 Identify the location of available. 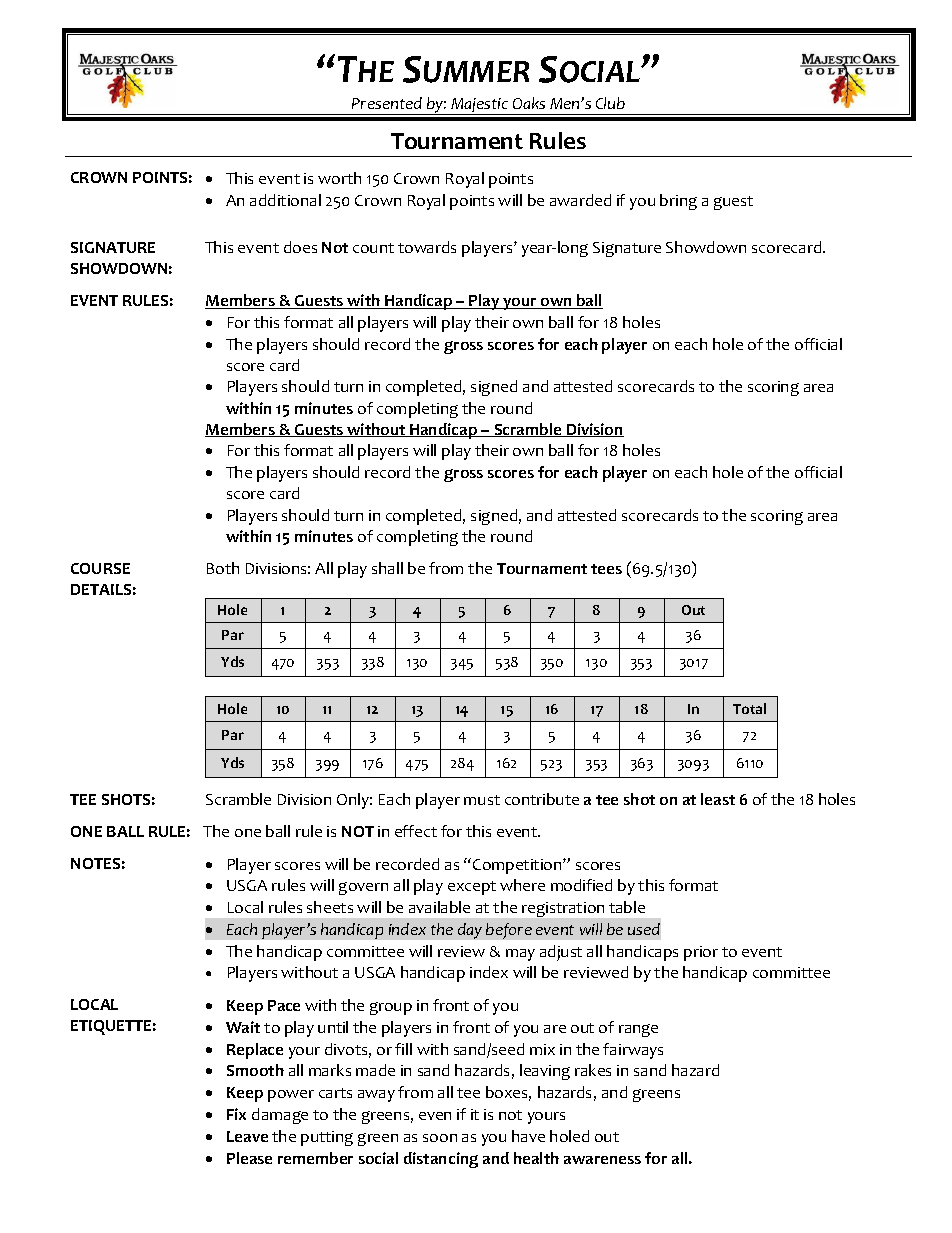
(439, 907).
